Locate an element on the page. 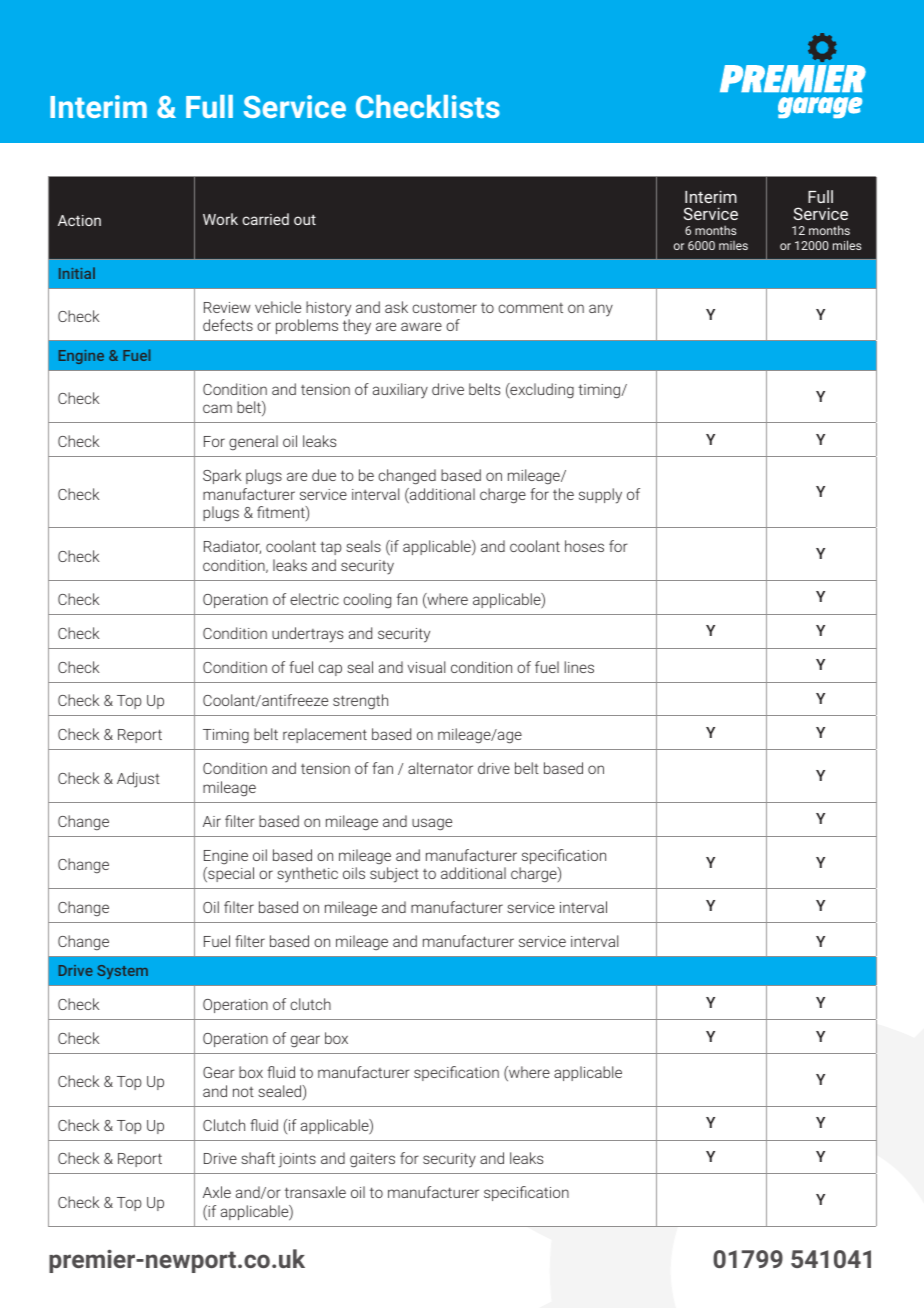  out is located at coordinates (305, 220).
